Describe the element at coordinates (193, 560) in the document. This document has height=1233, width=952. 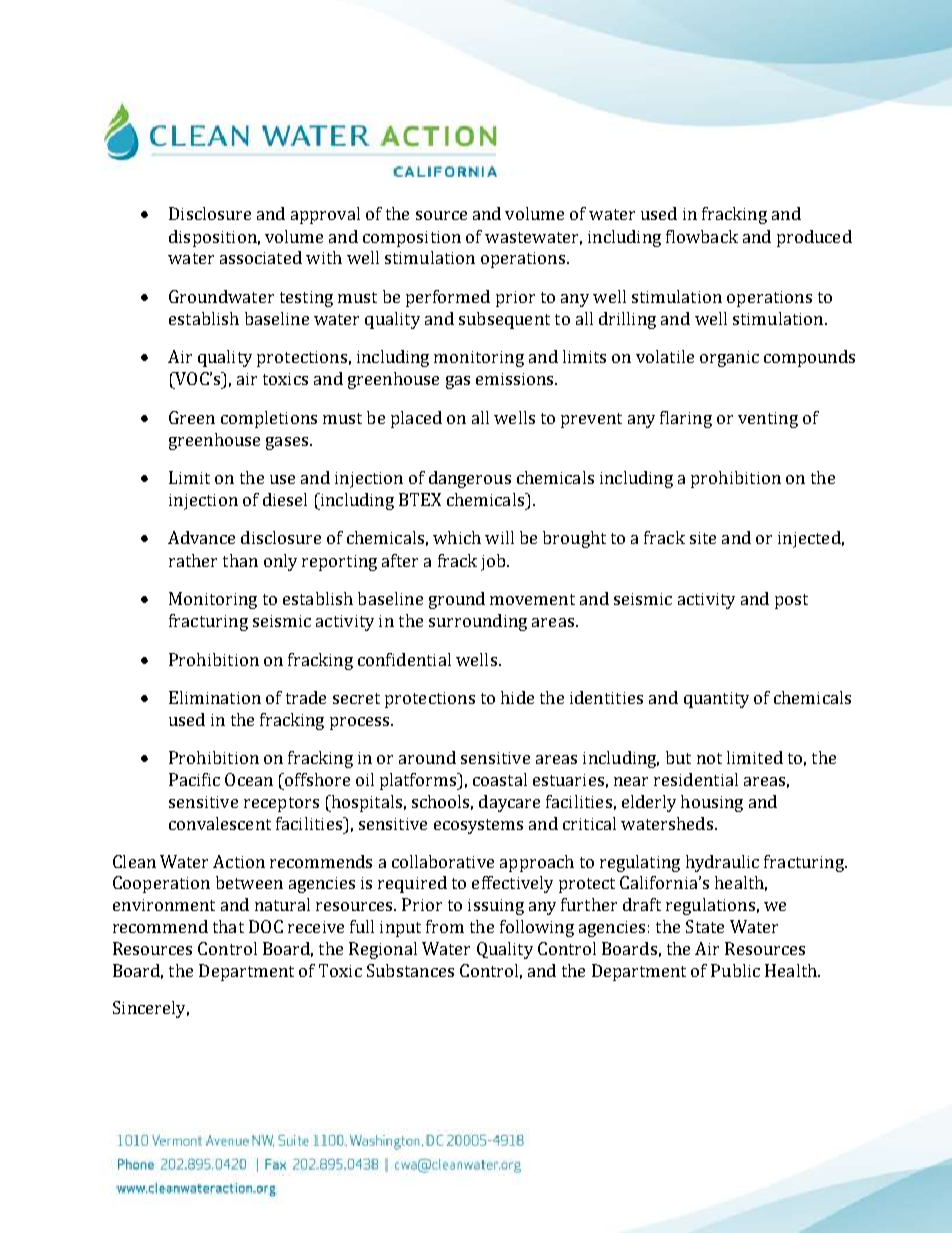
I see `rather` at that location.
